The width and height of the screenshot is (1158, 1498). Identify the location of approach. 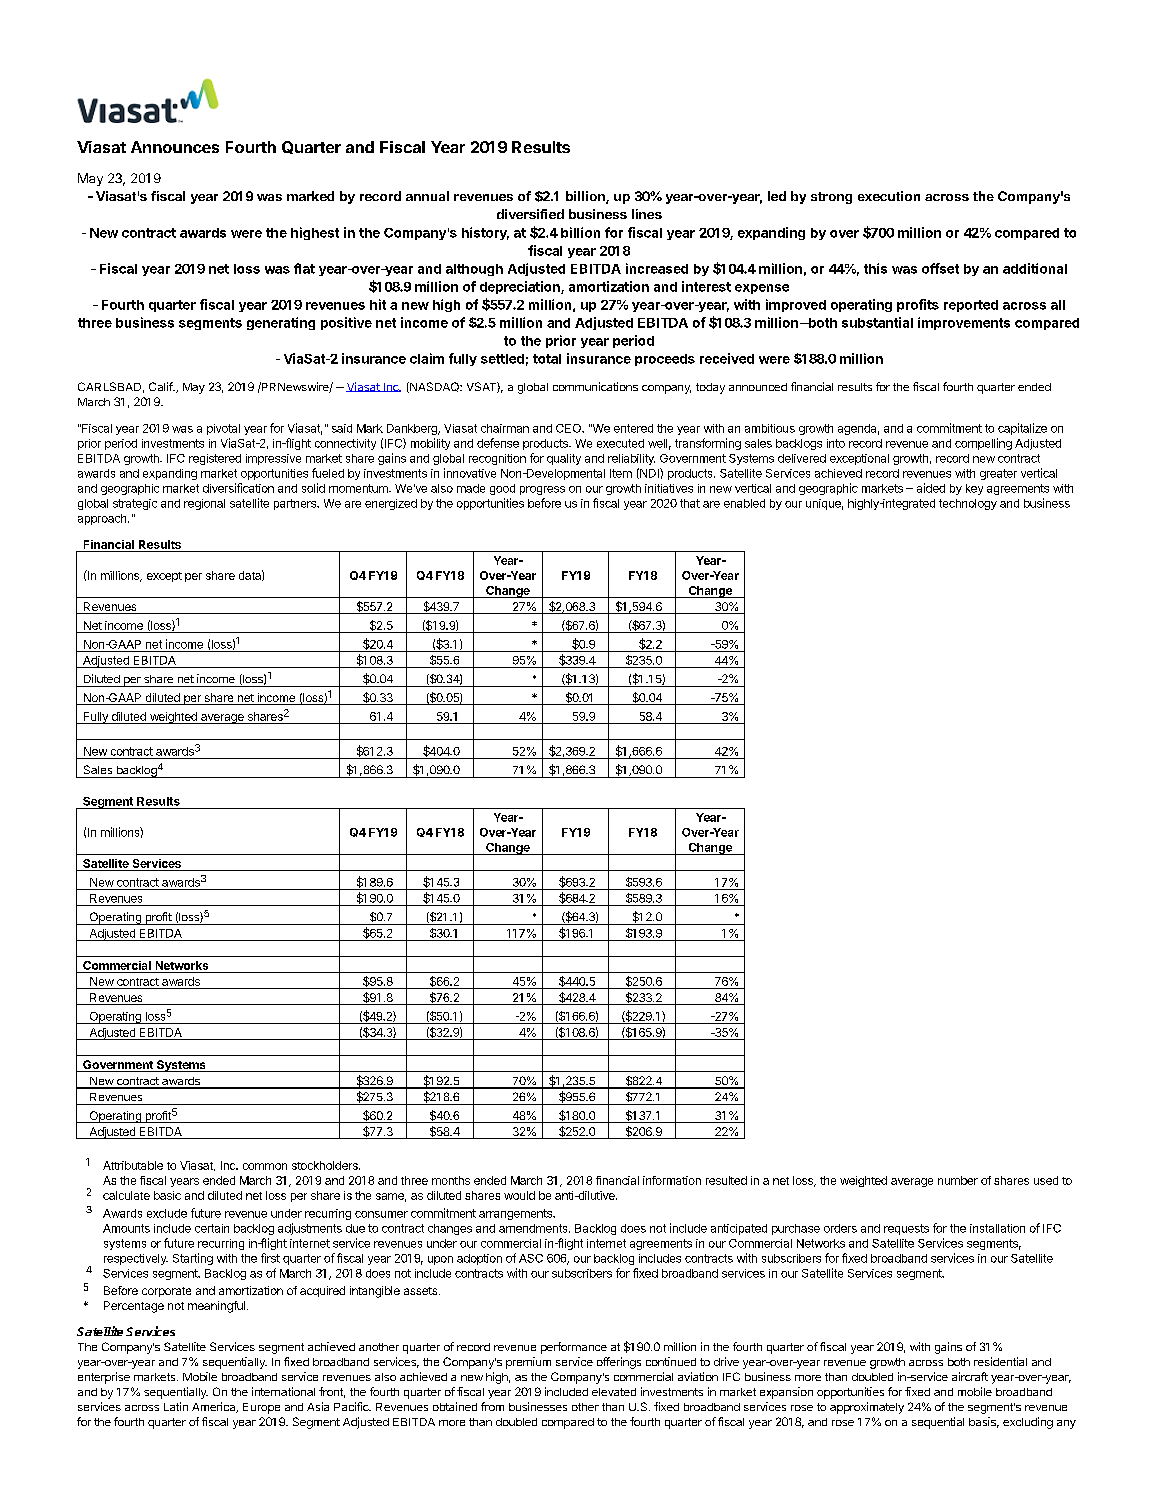
(103, 519).
